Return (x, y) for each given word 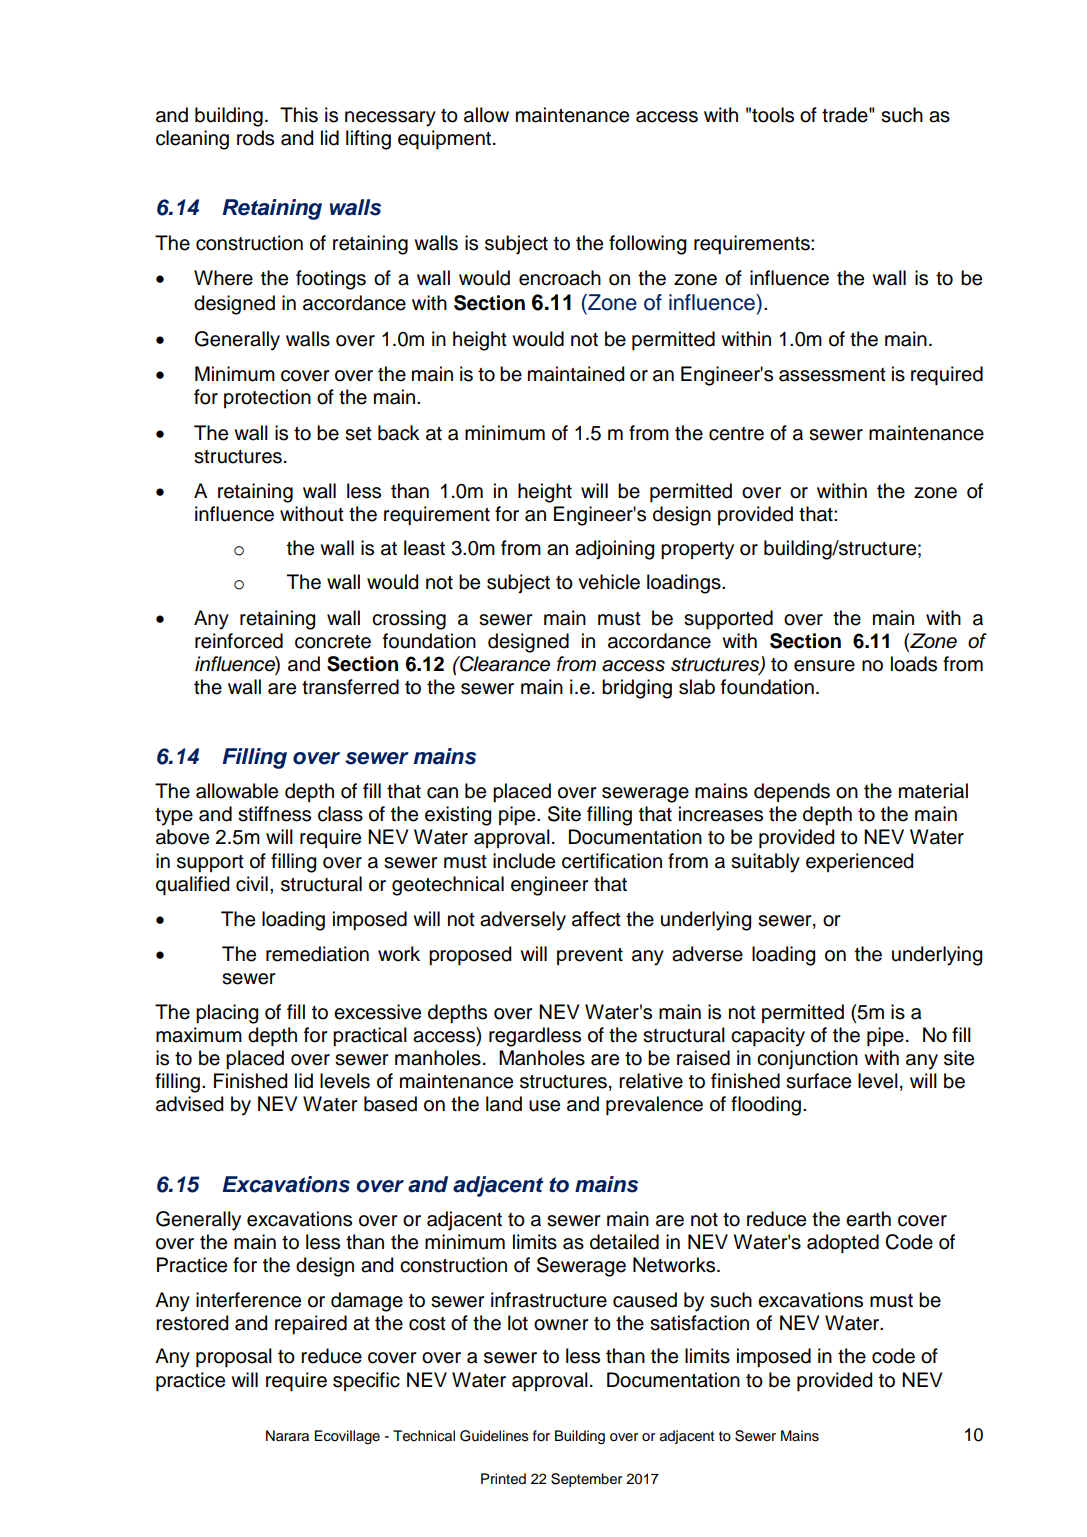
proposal (234, 1357)
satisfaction (699, 1323)
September (586, 1480)
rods (255, 138)
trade (846, 115)
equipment (446, 139)
